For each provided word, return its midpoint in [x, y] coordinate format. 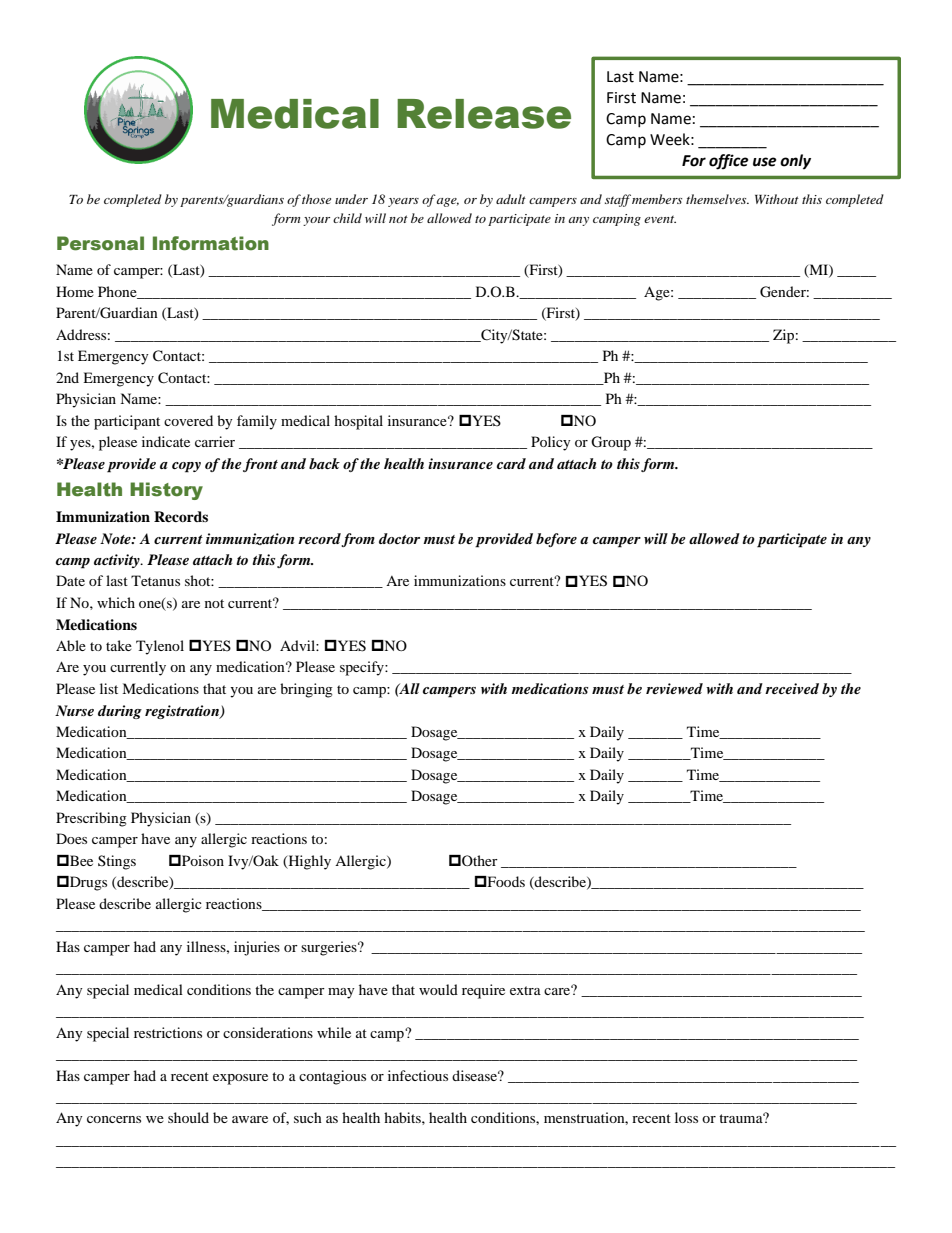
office [729, 162]
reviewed [674, 688]
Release [484, 114]
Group [611, 443]
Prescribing [91, 819]
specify [363, 668]
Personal [100, 243]
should [188, 1117]
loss [686, 1117]
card [511, 463]
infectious [418, 1075]
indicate [166, 441]
